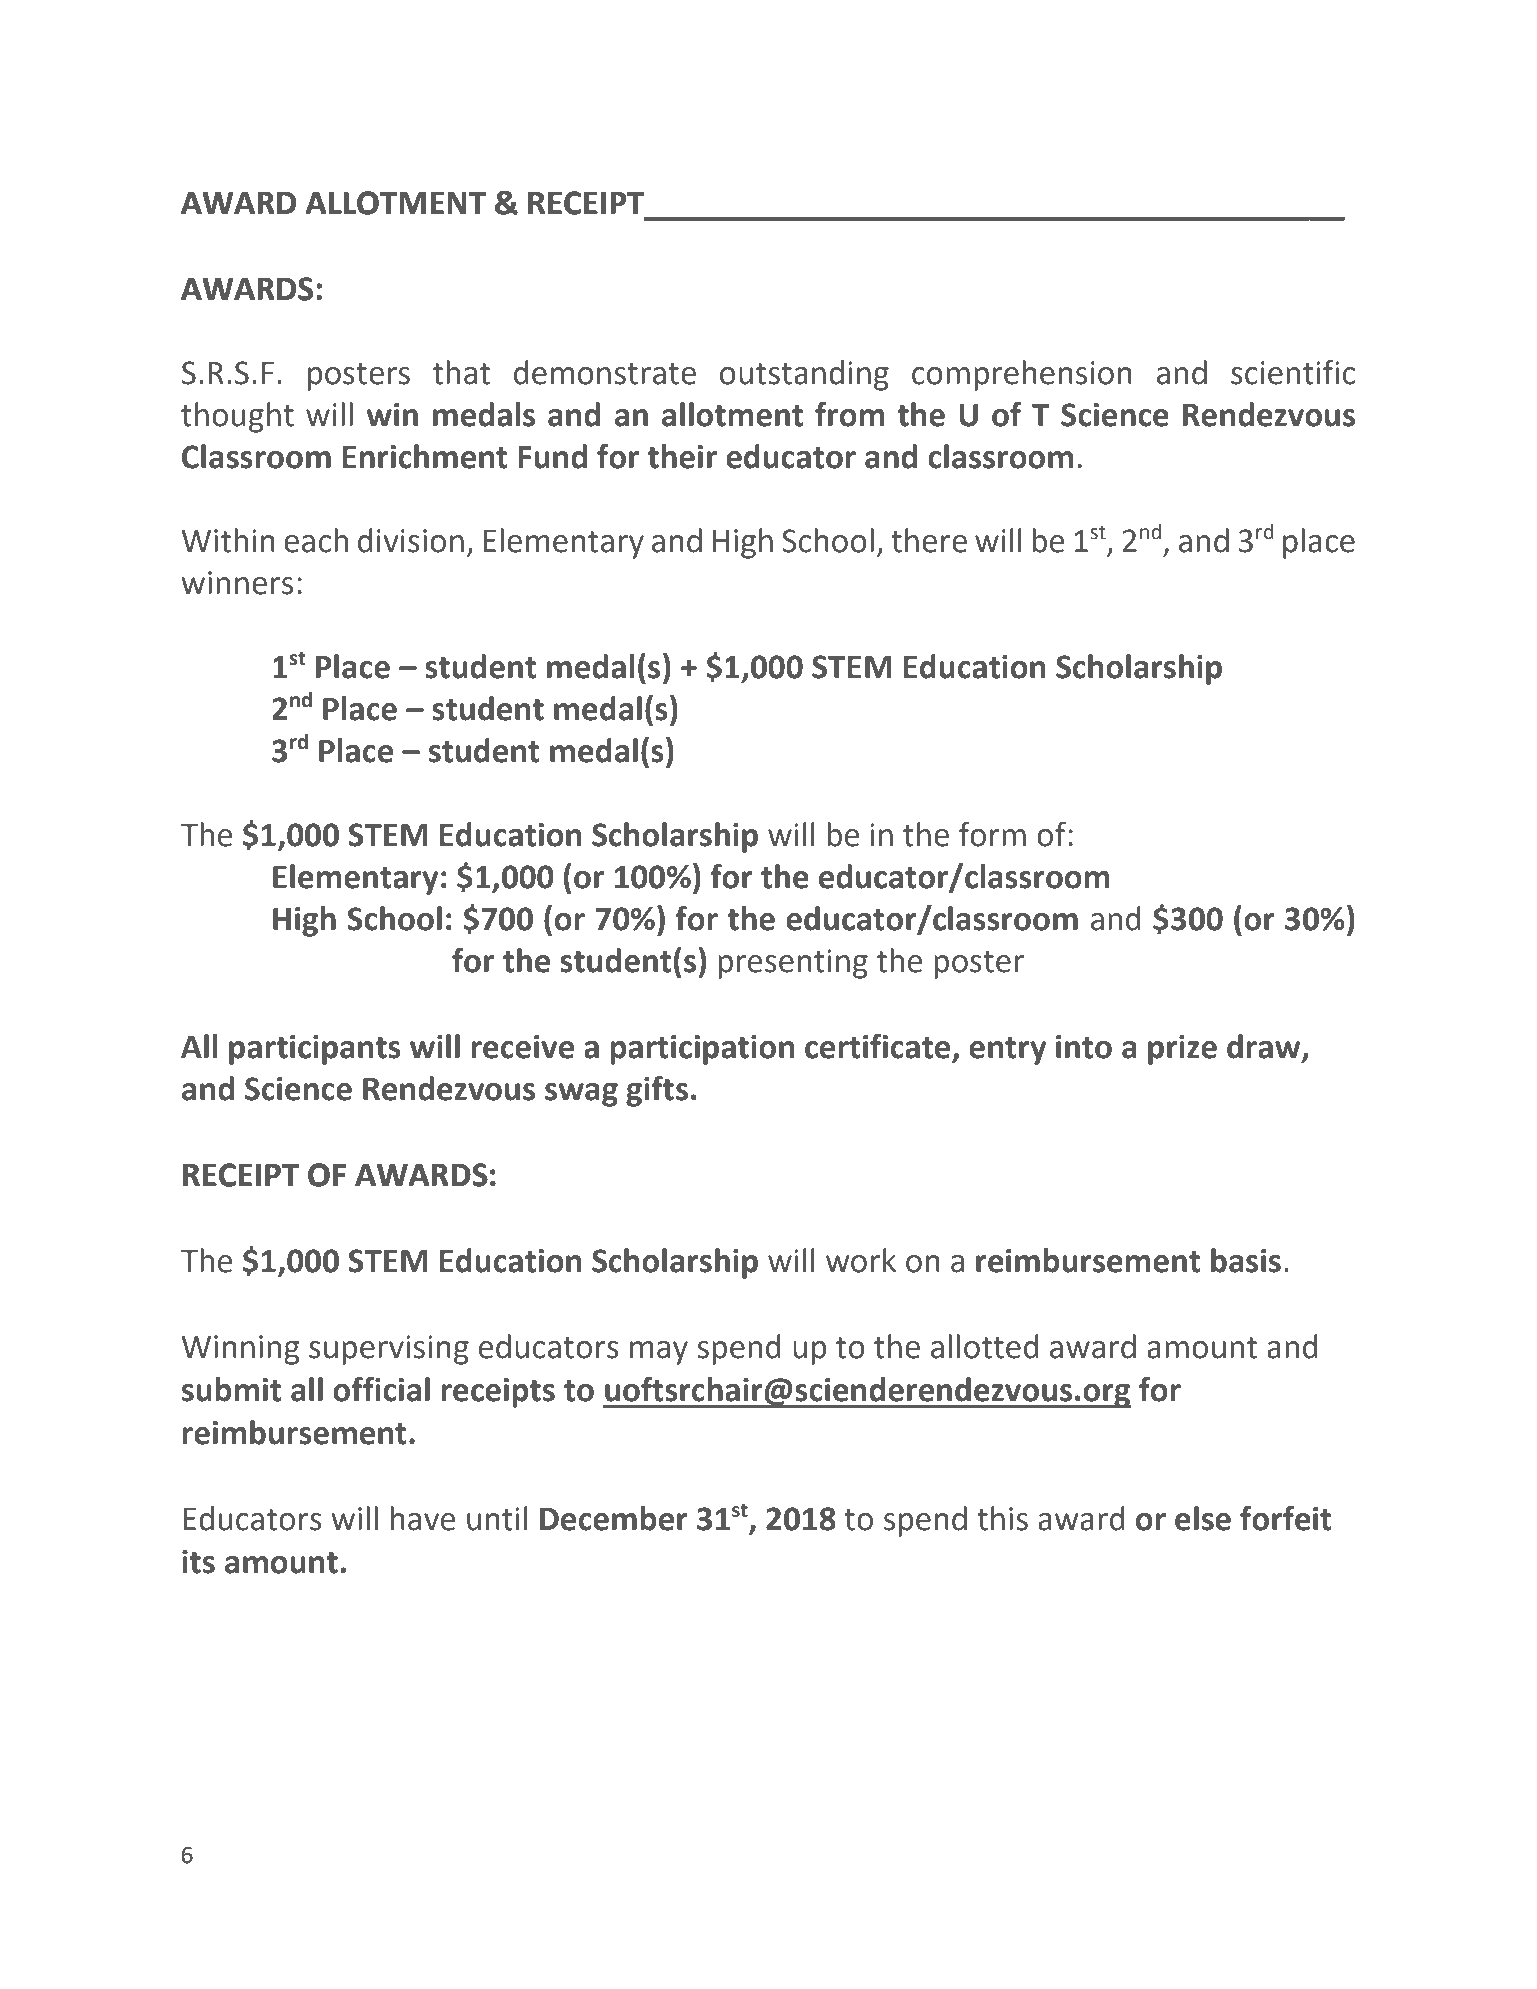 The height and width of the document is (1989, 1537). Describe the element at coordinates (1293, 372) in the document. I see `scientific` at that location.
